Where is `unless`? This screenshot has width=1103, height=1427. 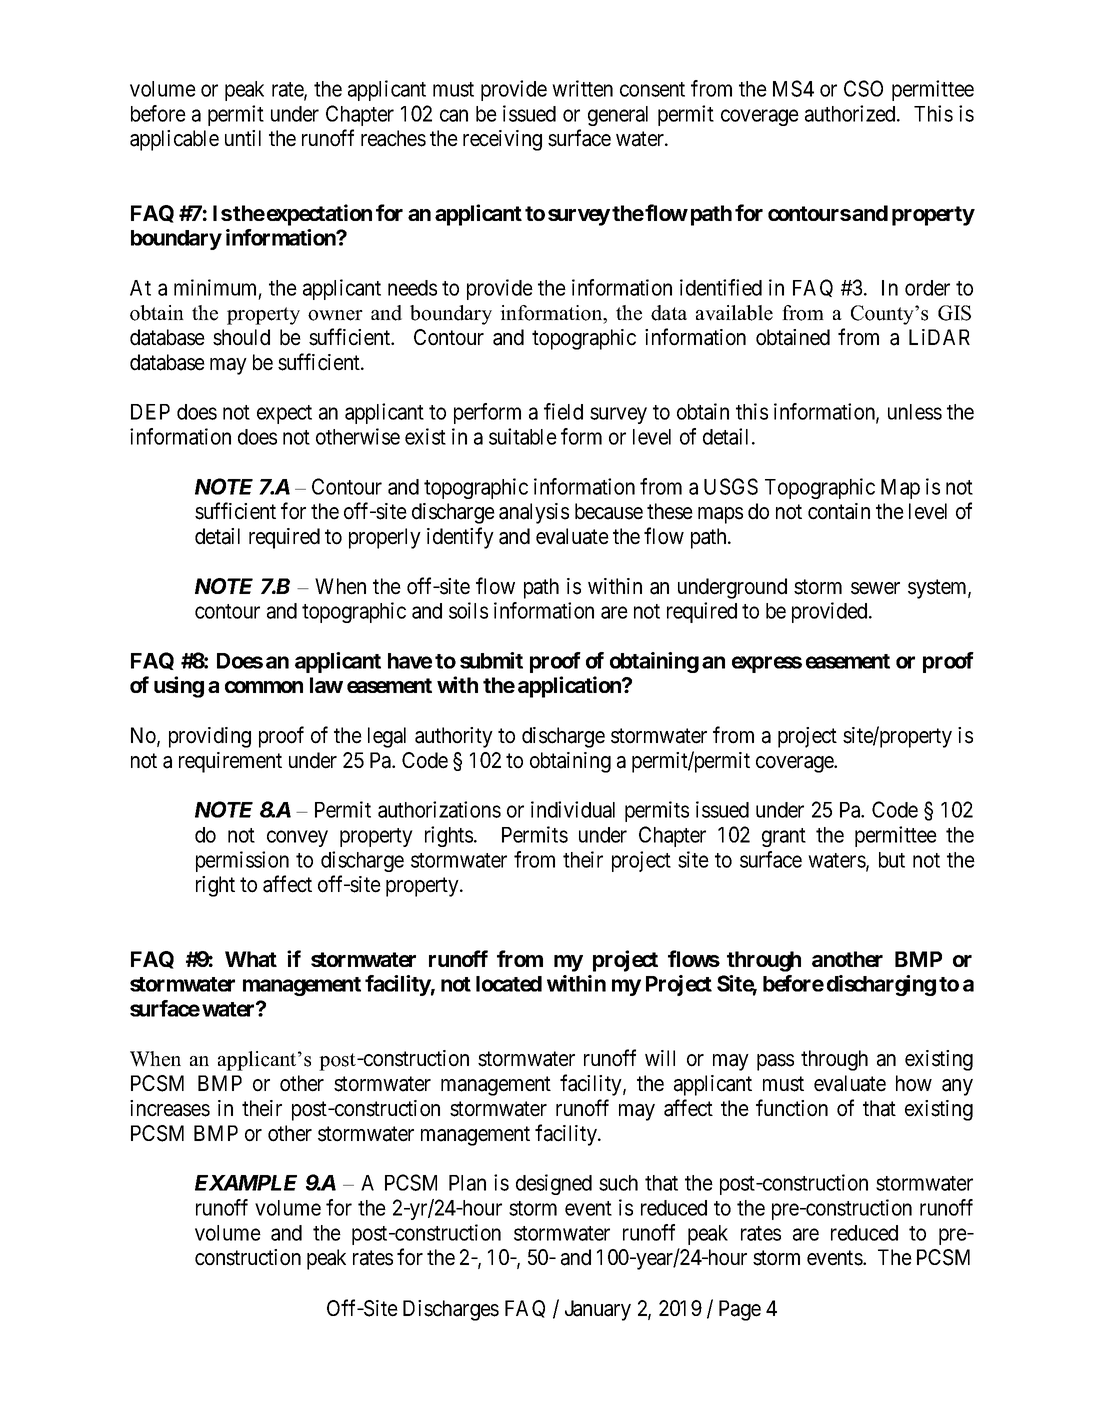
unless is located at coordinates (915, 412).
